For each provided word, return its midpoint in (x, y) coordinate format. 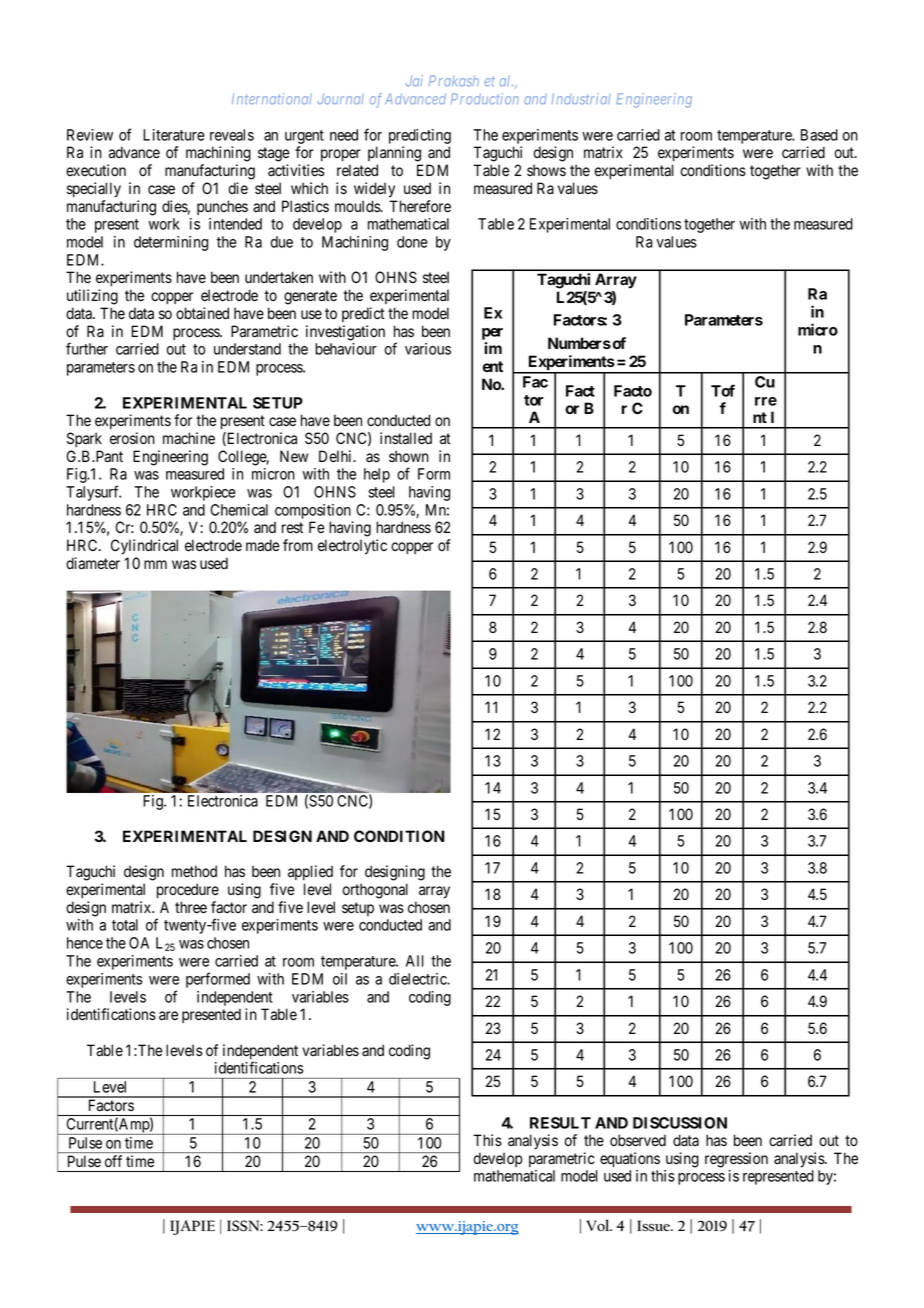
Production (485, 99)
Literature (174, 135)
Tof (723, 390)
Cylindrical (144, 547)
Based (819, 135)
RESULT (560, 1123)
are (168, 1015)
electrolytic (352, 547)
